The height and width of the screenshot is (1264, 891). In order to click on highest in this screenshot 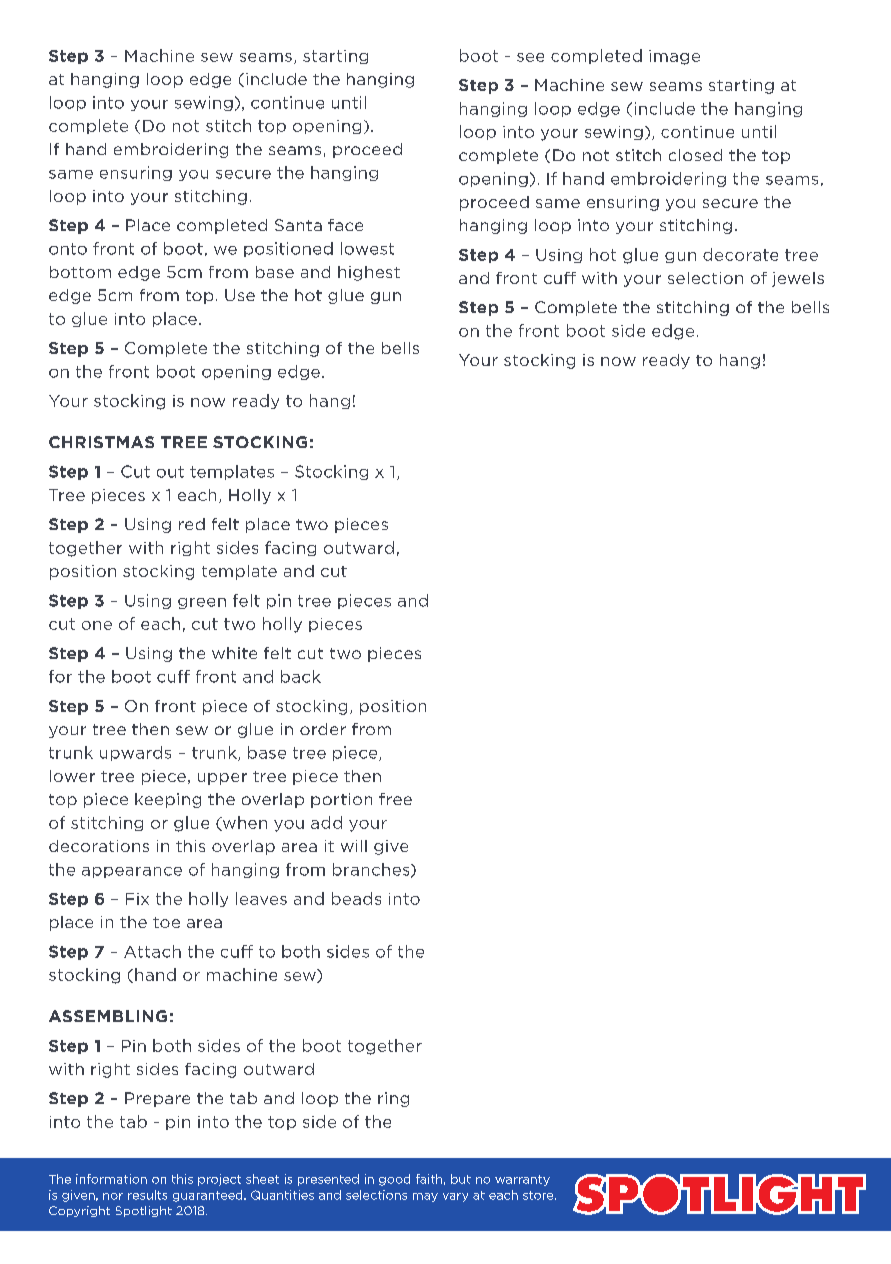, I will do `click(369, 273)`.
